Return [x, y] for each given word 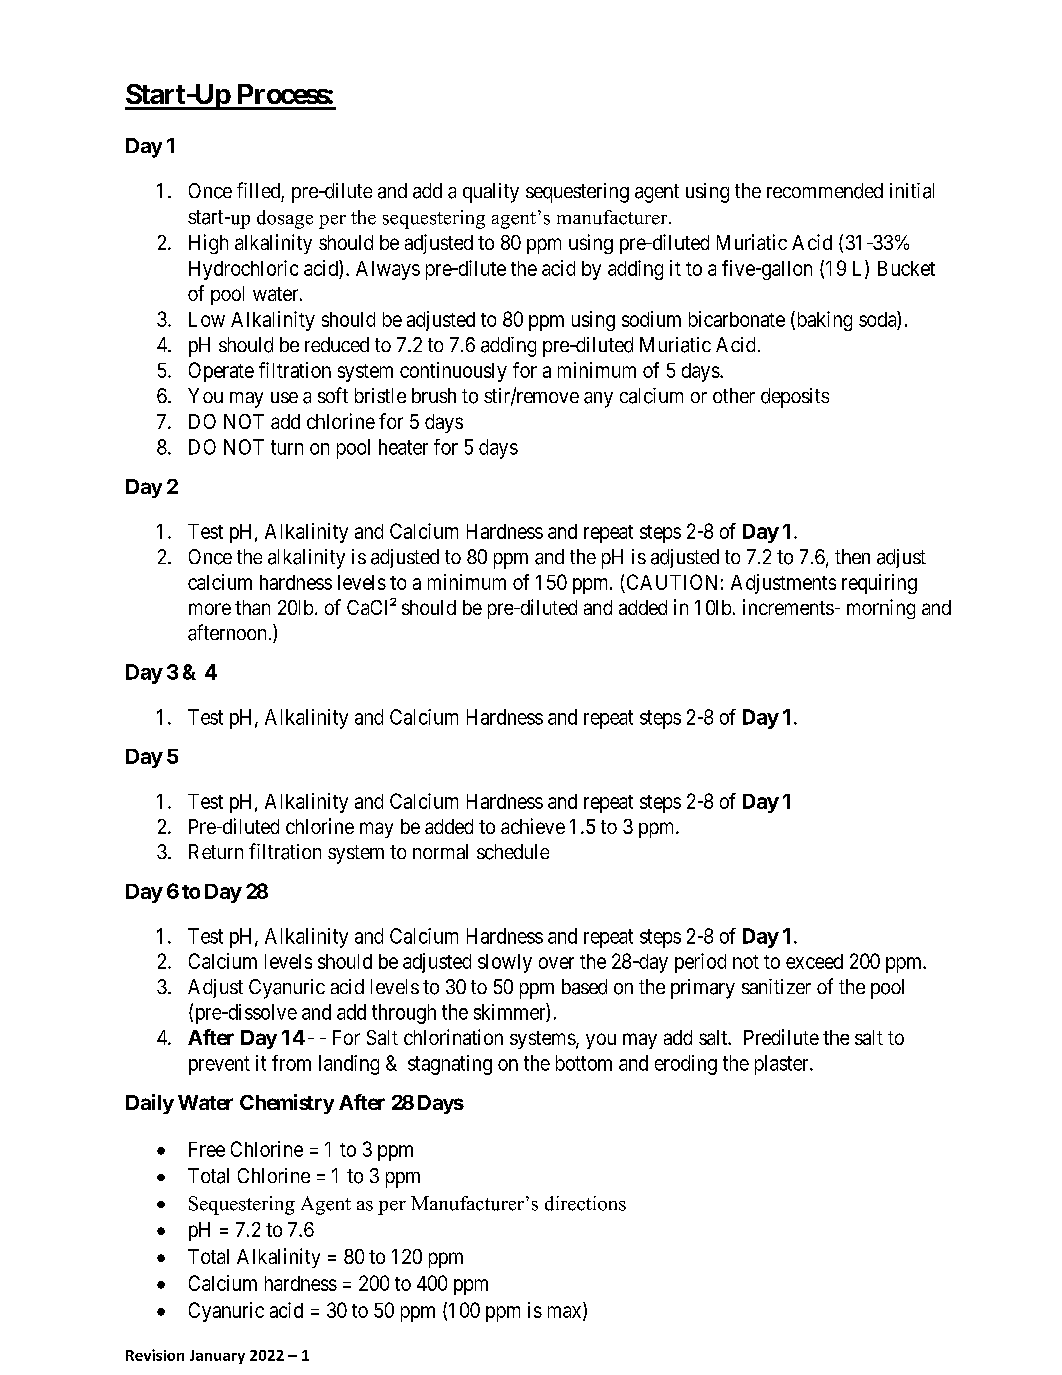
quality [491, 193]
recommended [825, 191]
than [252, 607]
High [208, 244]
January [217, 1357]
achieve [533, 826]
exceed [814, 961]
